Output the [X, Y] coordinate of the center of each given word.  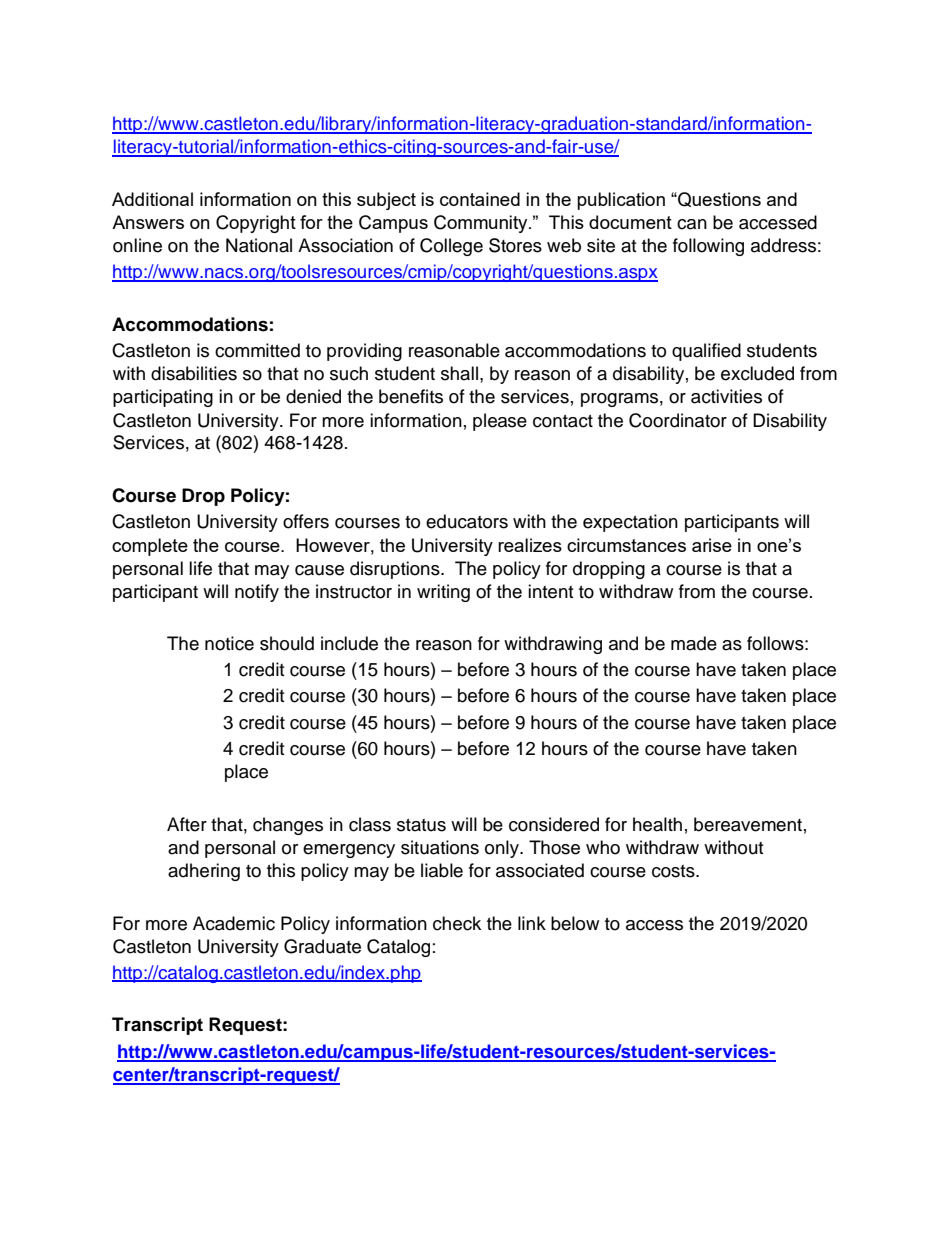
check [457, 923]
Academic [234, 923]
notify [257, 593]
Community [482, 224]
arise [712, 545]
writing [443, 593]
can [692, 224]
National [259, 245]
